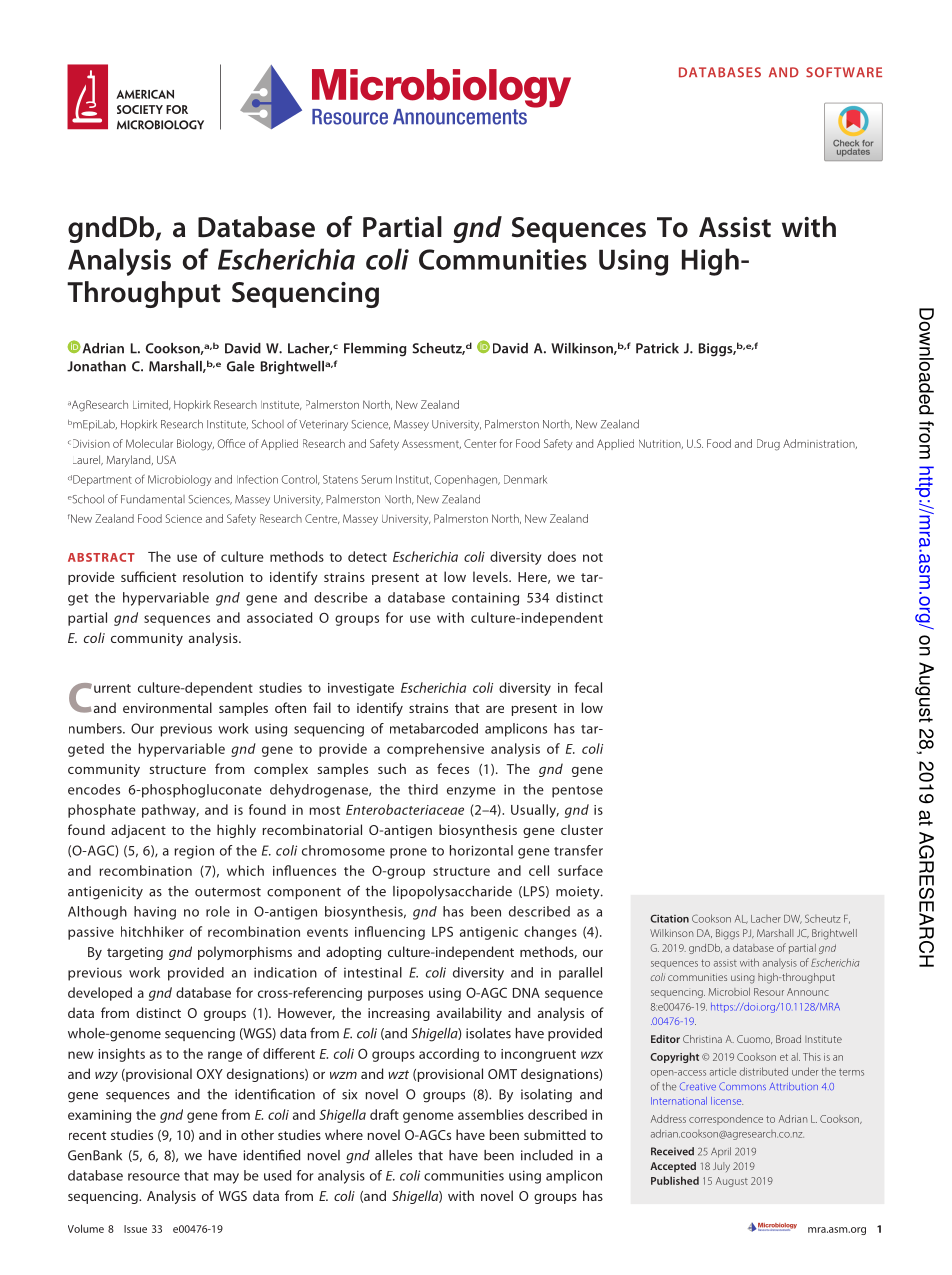  Describe the element at coordinates (469, 1014) in the screenshot. I see `availability` at that location.
